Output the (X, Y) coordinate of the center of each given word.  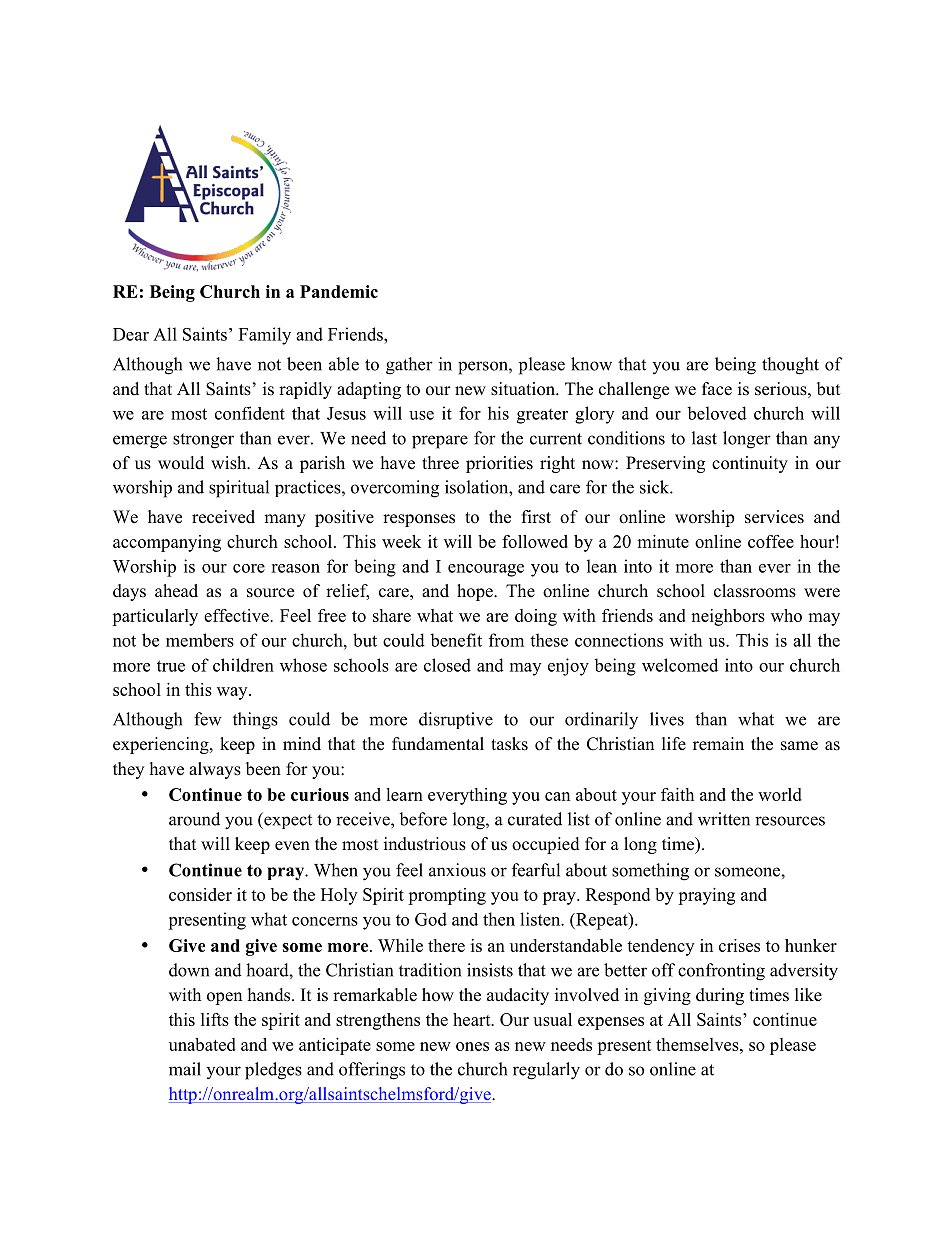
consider (200, 894)
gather (409, 366)
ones (472, 1046)
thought (790, 366)
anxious (457, 870)
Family (265, 336)
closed (447, 665)
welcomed (680, 665)
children (243, 665)
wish (230, 463)
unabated (202, 1044)
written (724, 819)
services (774, 517)
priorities (499, 464)
